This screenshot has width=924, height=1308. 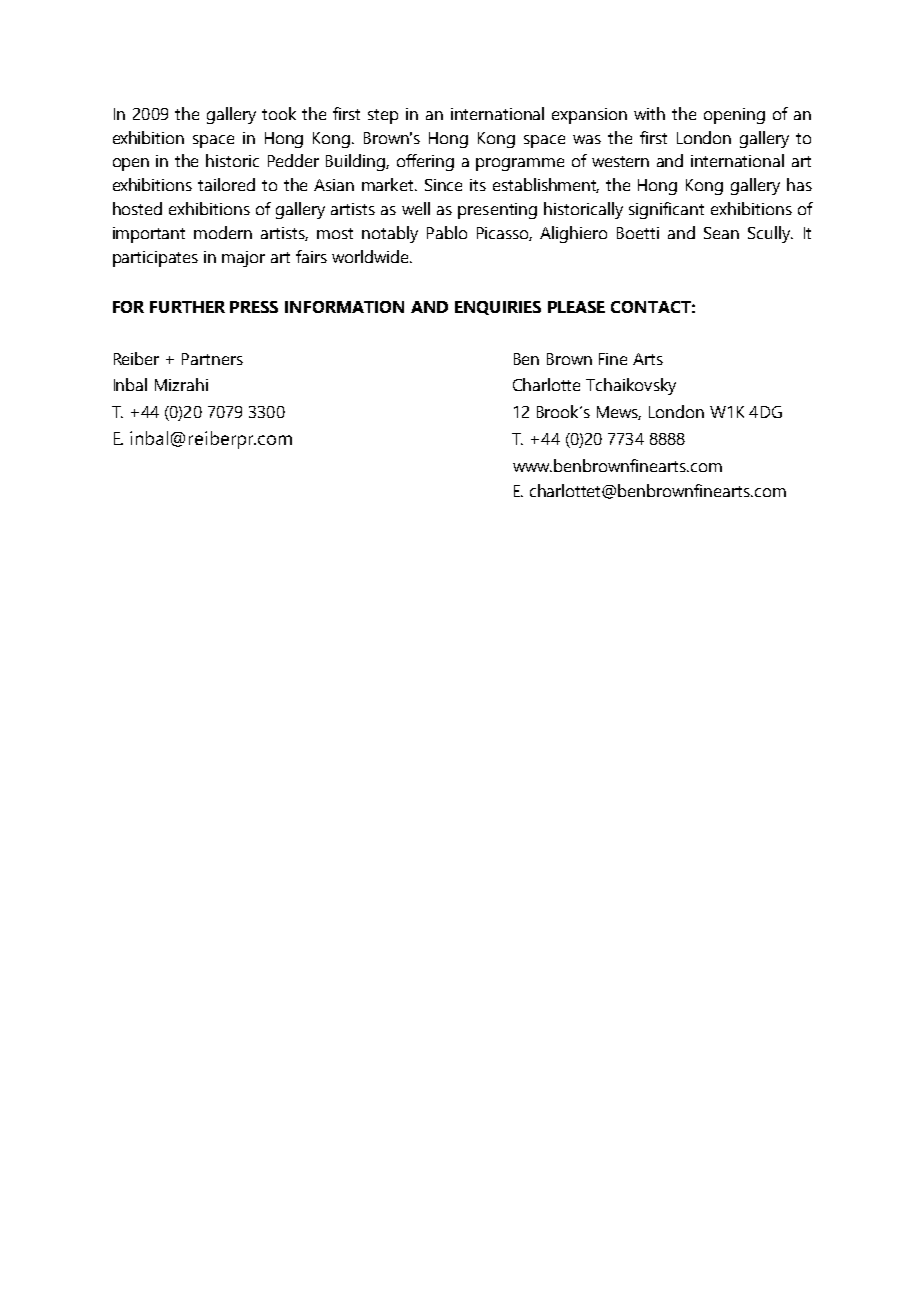 What do you see at coordinates (721, 233) in the screenshot?
I see `Sean` at bounding box center [721, 233].
